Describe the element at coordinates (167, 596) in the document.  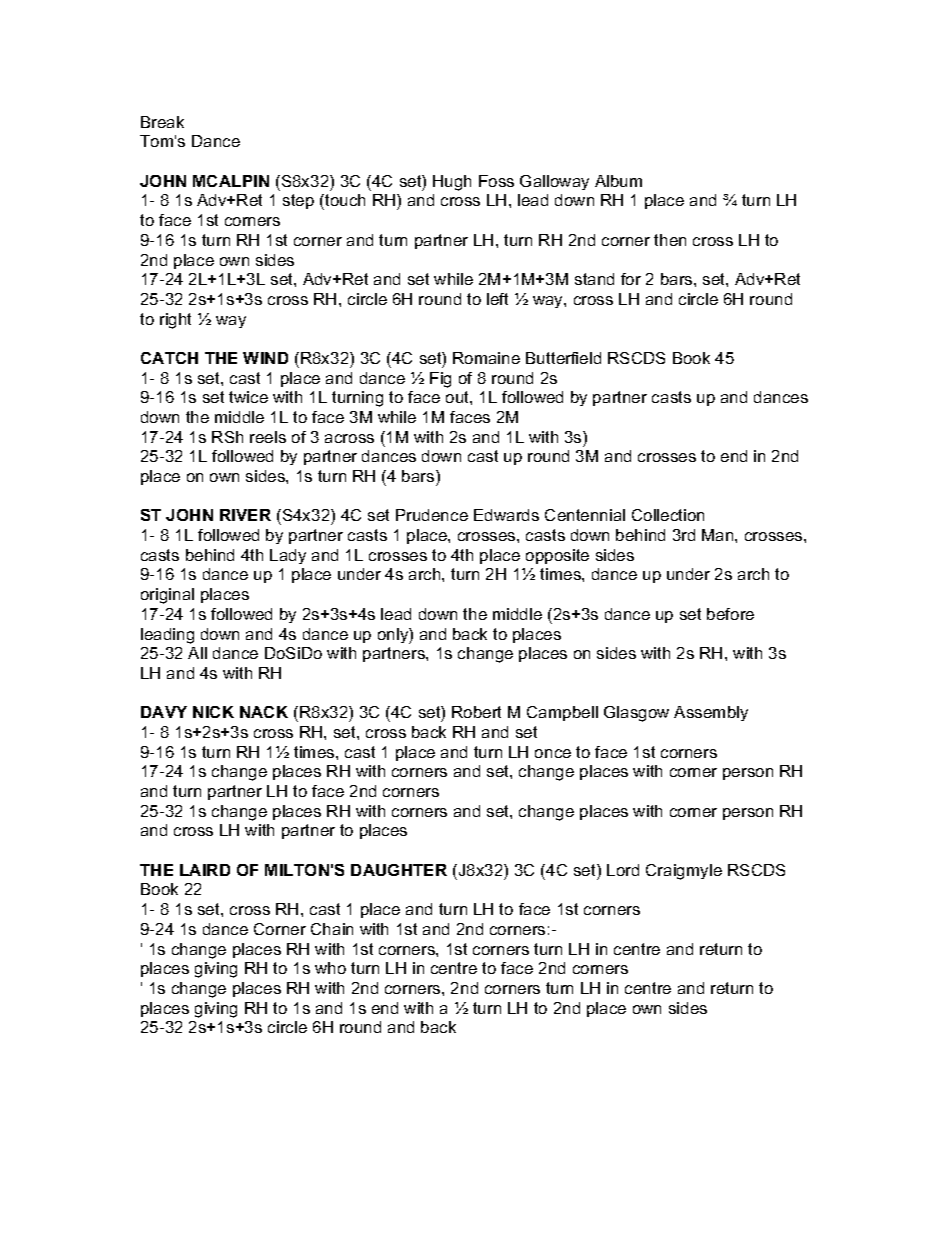
I see `original` at that location.
